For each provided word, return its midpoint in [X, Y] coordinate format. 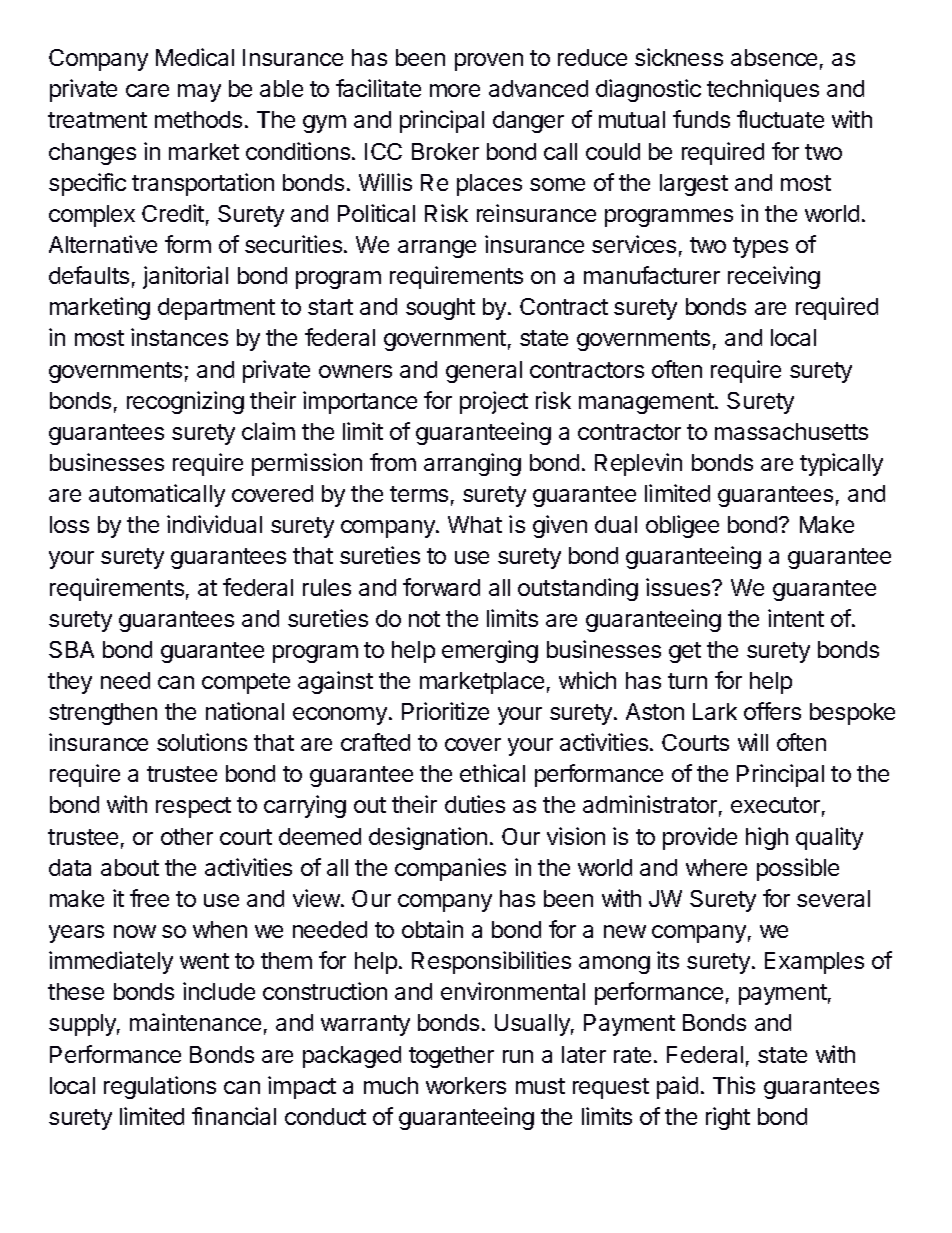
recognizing [185, 402]
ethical [492, 773]
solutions [202, 742]
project [494, 402]
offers [772, 711]
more [455, 90]
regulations [160, 1087]
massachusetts [791, 431]
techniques [763, 90]
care [147, 90]
